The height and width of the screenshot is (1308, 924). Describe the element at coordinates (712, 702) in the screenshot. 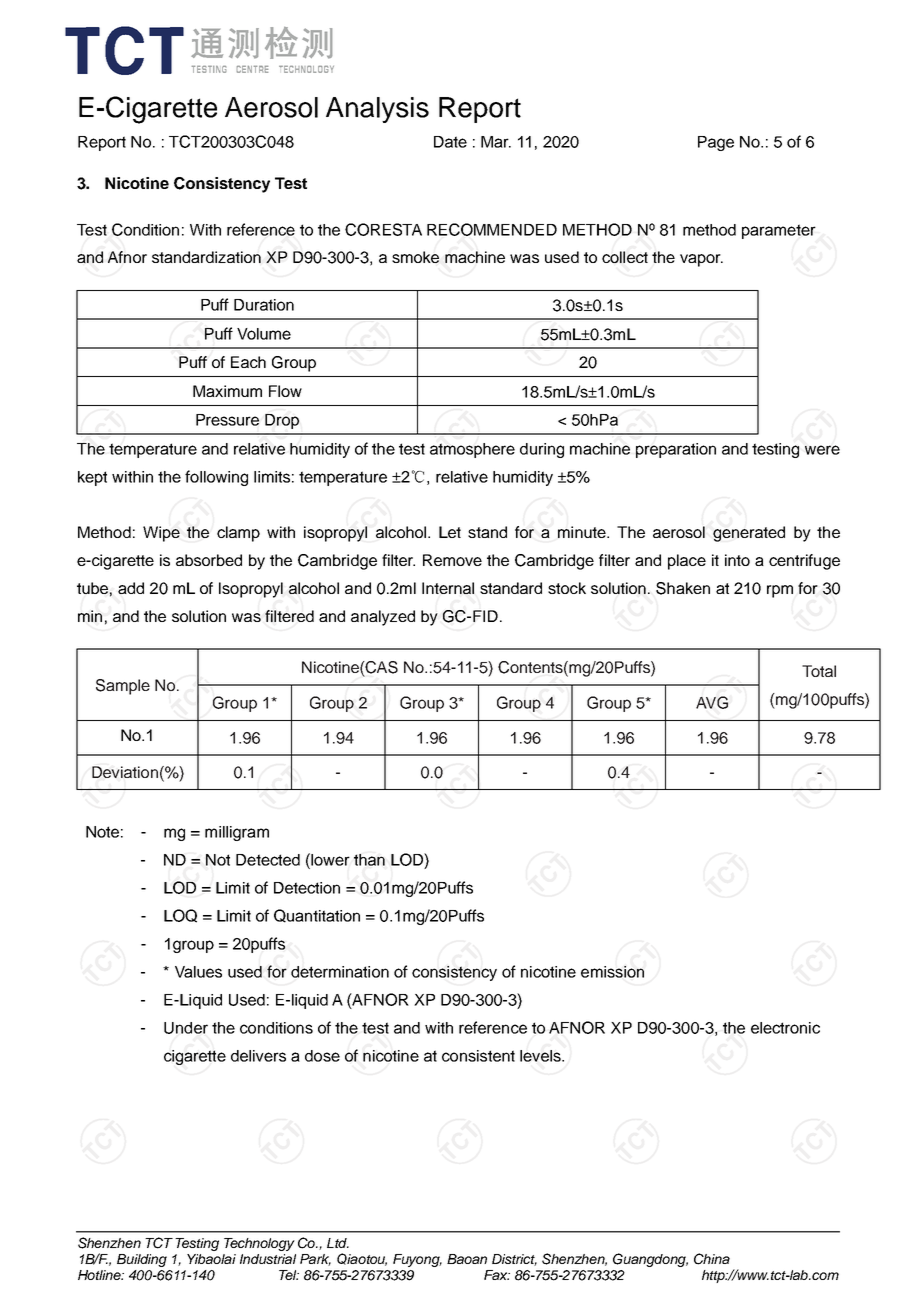

I see `AVG` at that location.
